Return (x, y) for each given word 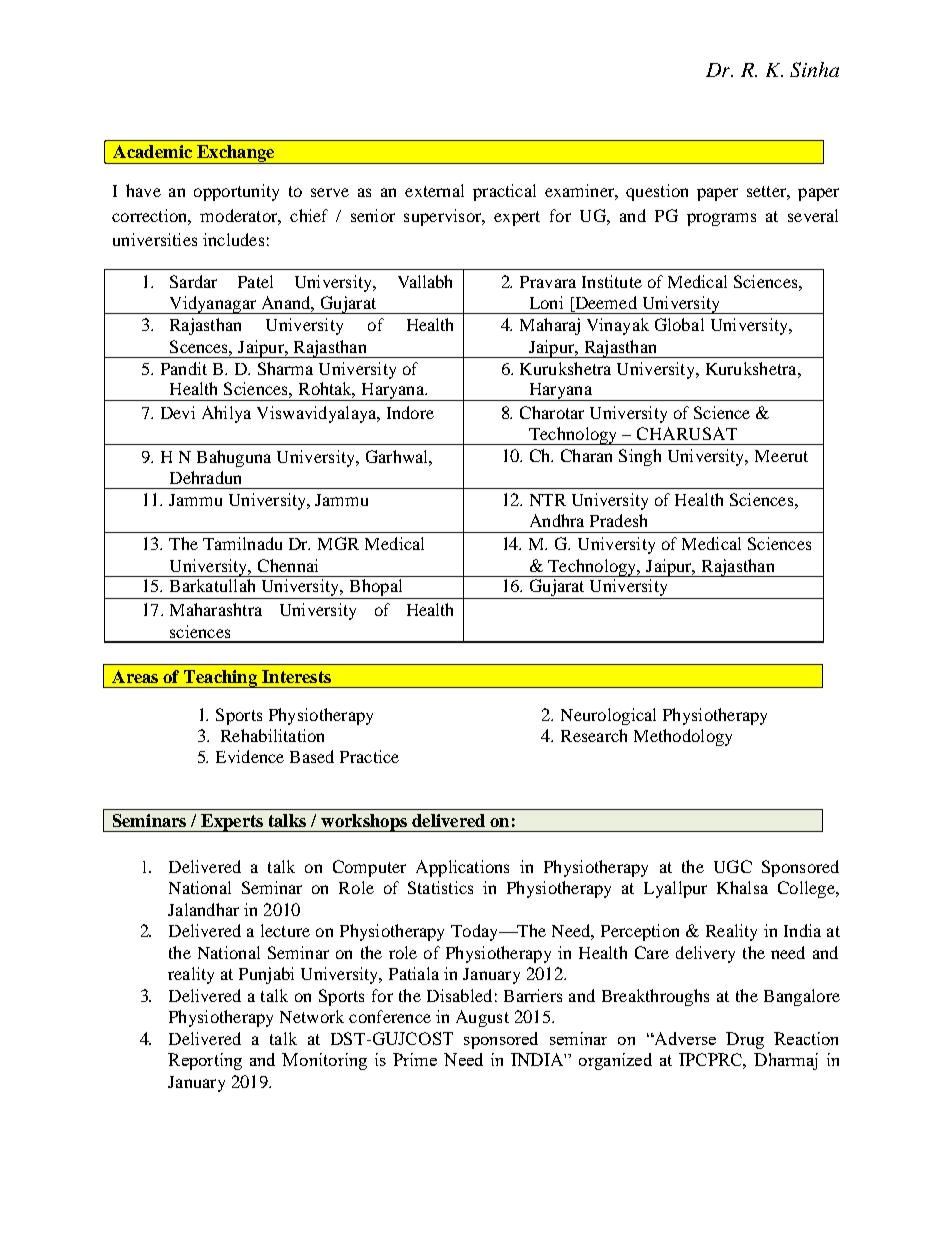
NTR (548, 500)
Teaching (220, 679)
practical (504, 192)
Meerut (781, 456)
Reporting (205, 1061)
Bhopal (376, 589)
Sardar (193, 281)
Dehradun (205, 477)
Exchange (236, 154)
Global (679, 324)
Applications (462, 868)
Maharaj (550, 326)
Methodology (683, 737)
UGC (733, 866)
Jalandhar (203, 909)
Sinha (814, 69)
